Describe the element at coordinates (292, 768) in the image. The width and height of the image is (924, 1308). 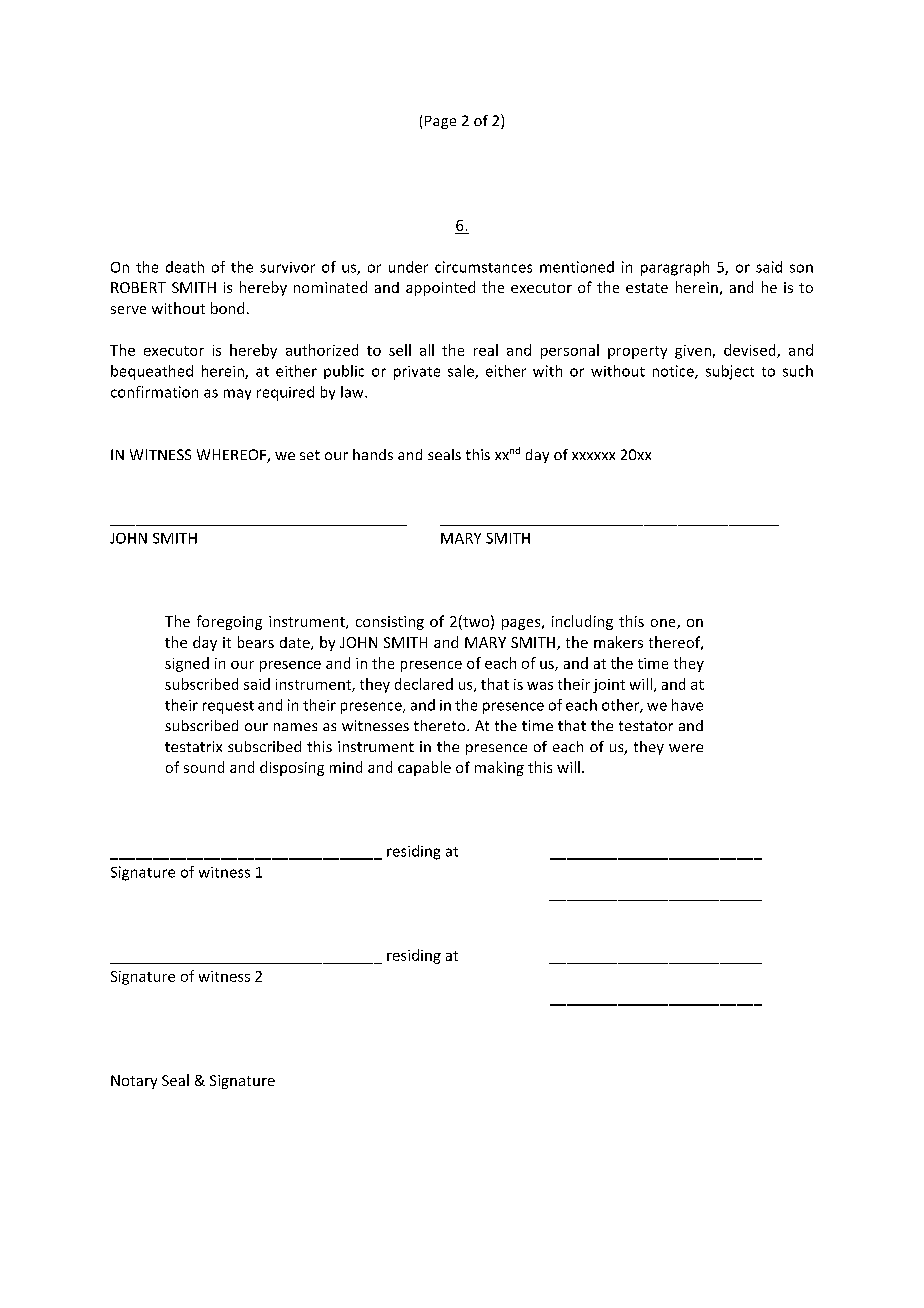
I see `disposing` at that location.
